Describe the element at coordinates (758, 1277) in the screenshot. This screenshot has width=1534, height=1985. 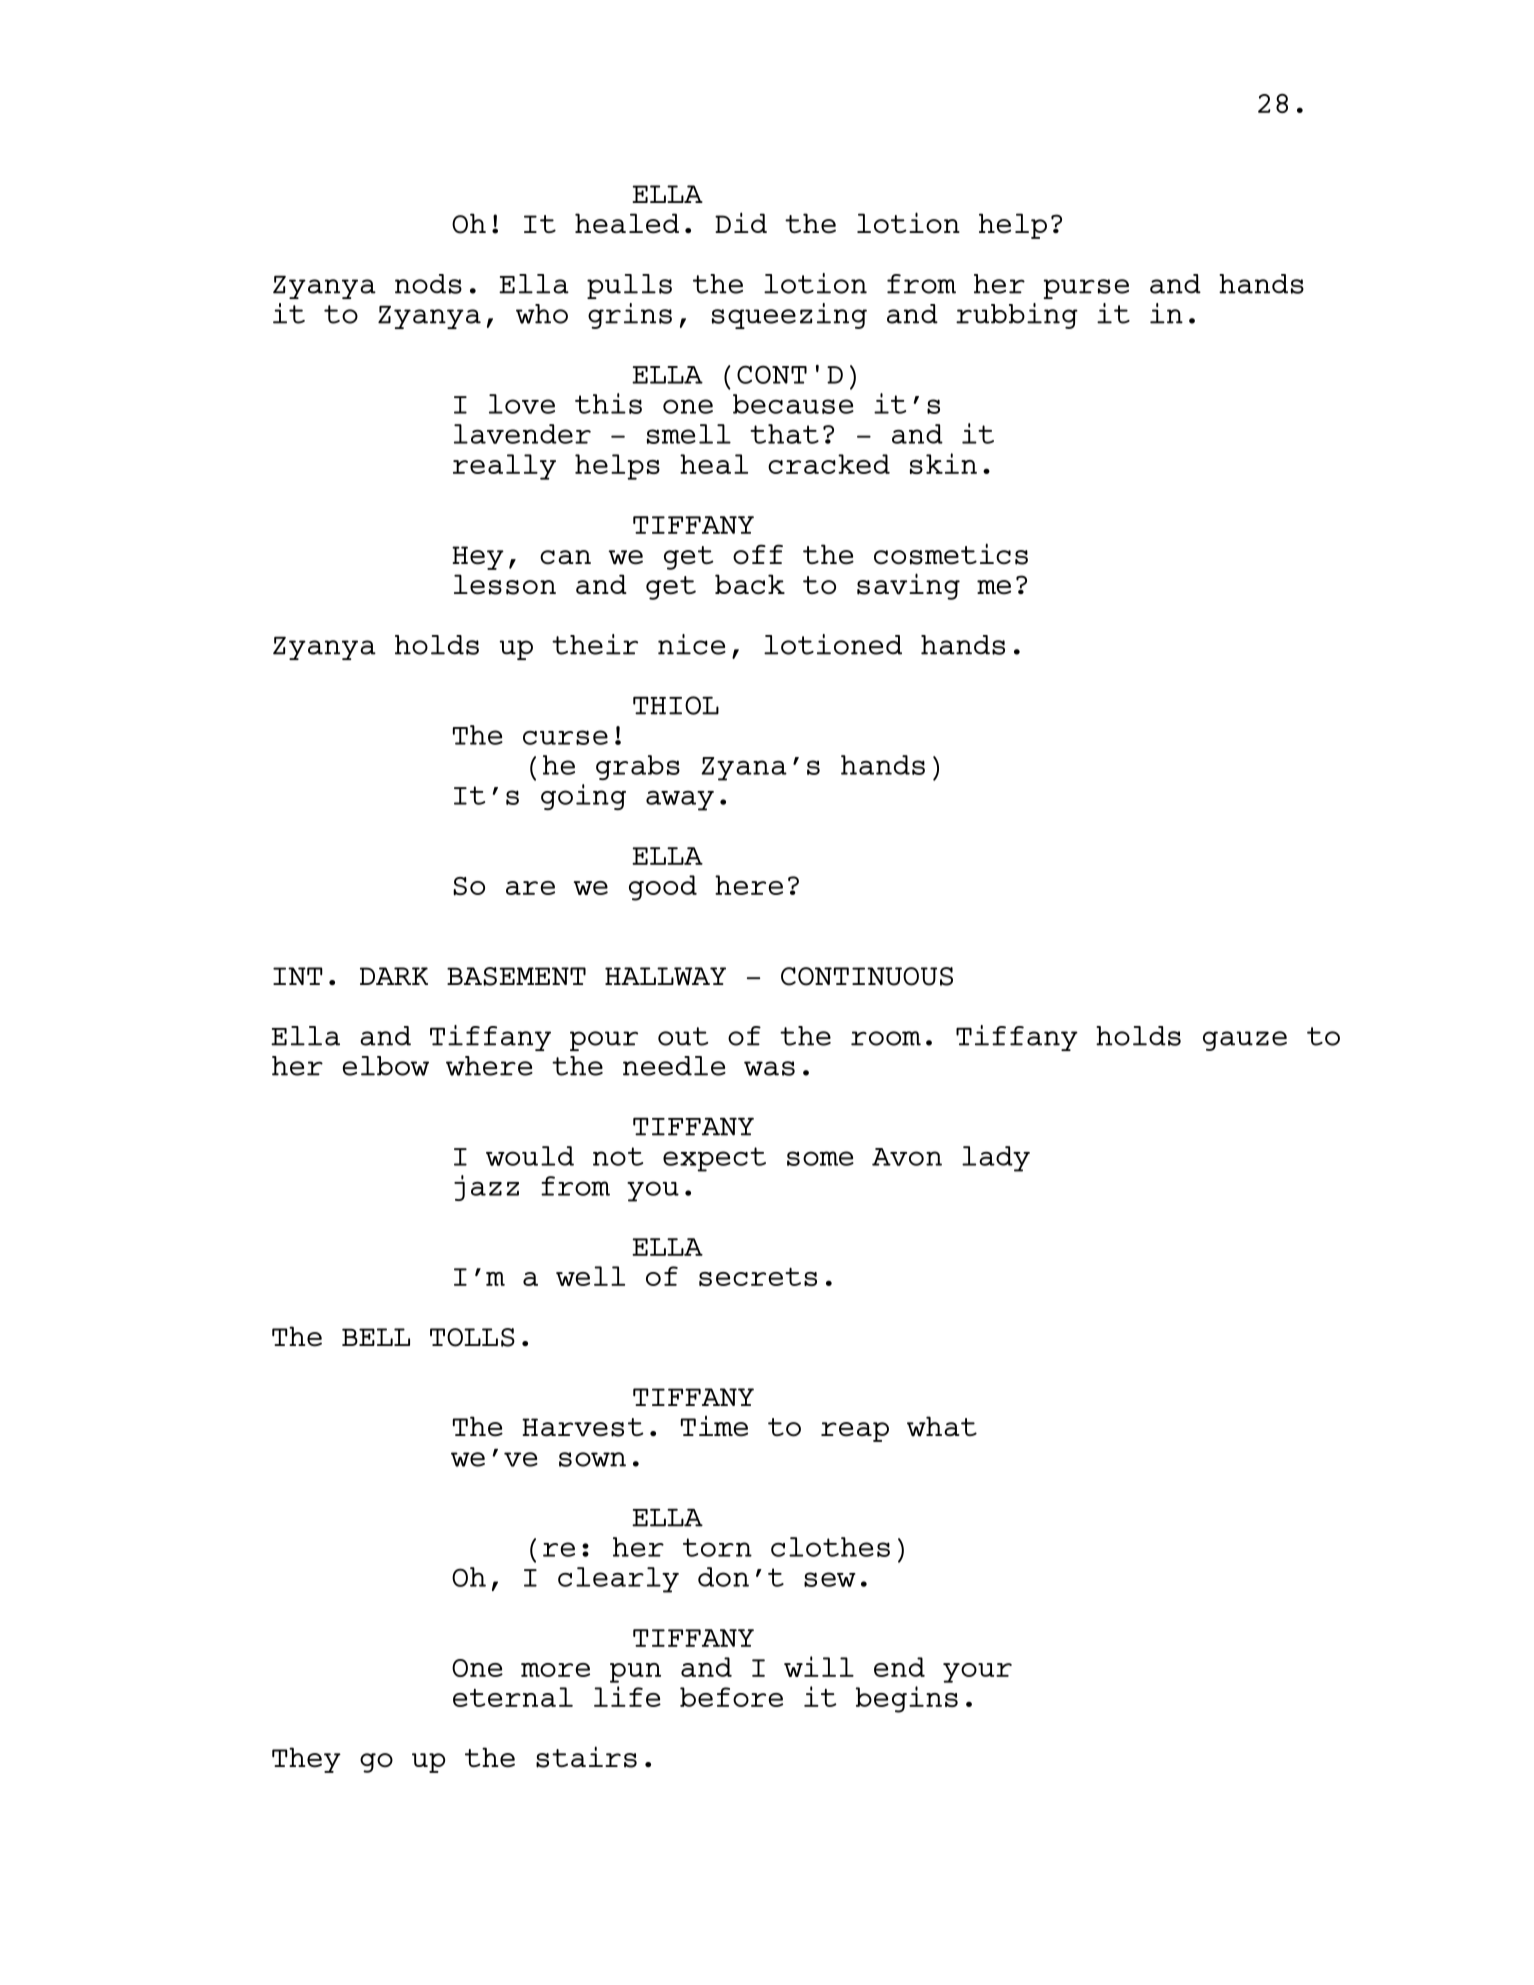
I see `secrets` at that location.
